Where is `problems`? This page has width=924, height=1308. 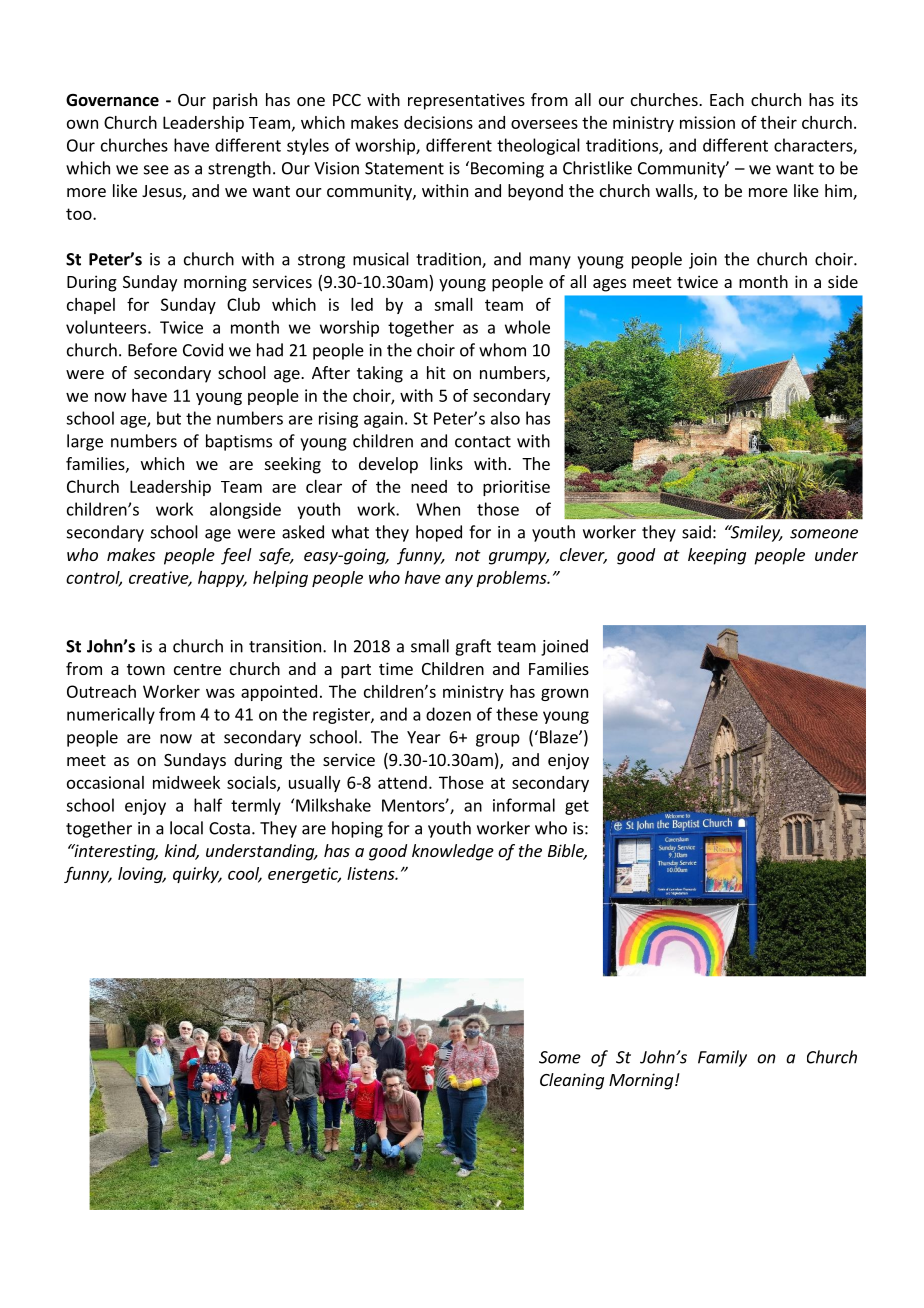
problems is located at coordinates (512, 579).
